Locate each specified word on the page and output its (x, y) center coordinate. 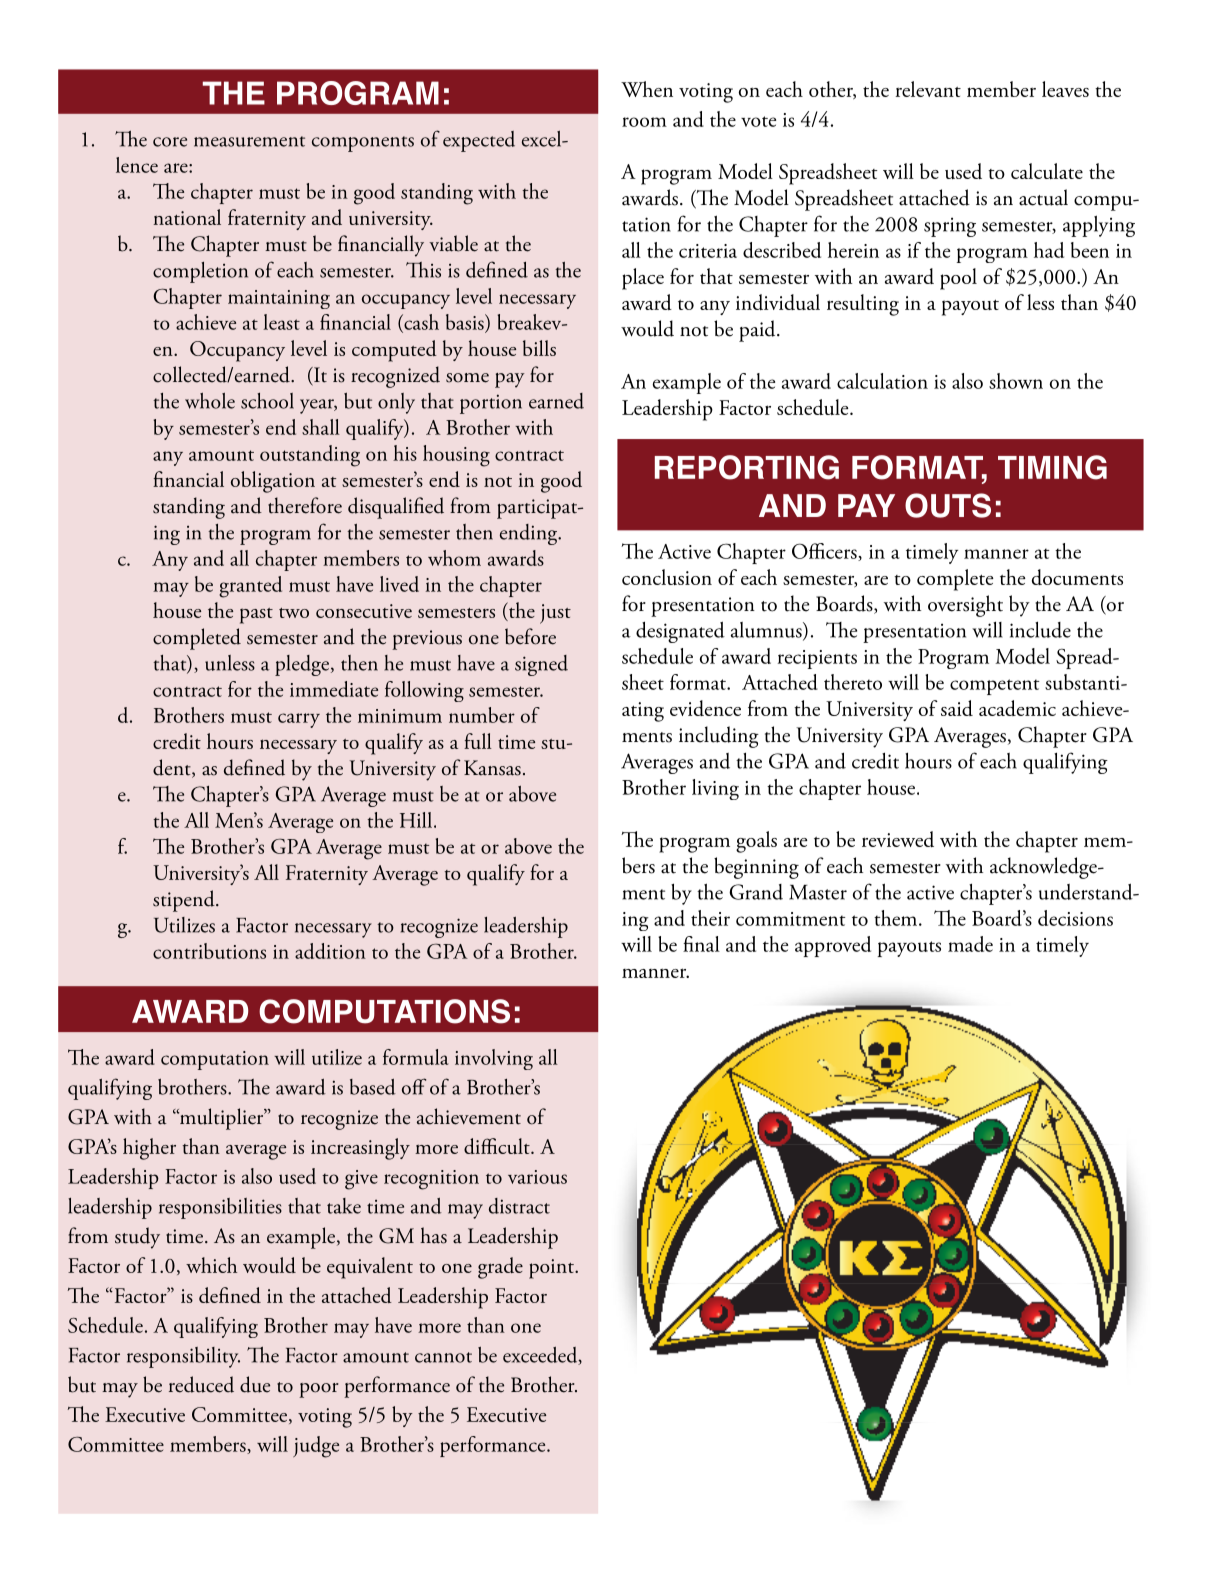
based (373, 1087)
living (715, 789)
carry (299, 720)
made (970, 944)
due (255, 1384)
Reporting (747, 467)
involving (494, 1059)
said (957, 708)
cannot (443, 1357)
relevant (928, 89)
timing (1052, 467)
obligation (273, 482)
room (644, 122)
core (170, 142)
